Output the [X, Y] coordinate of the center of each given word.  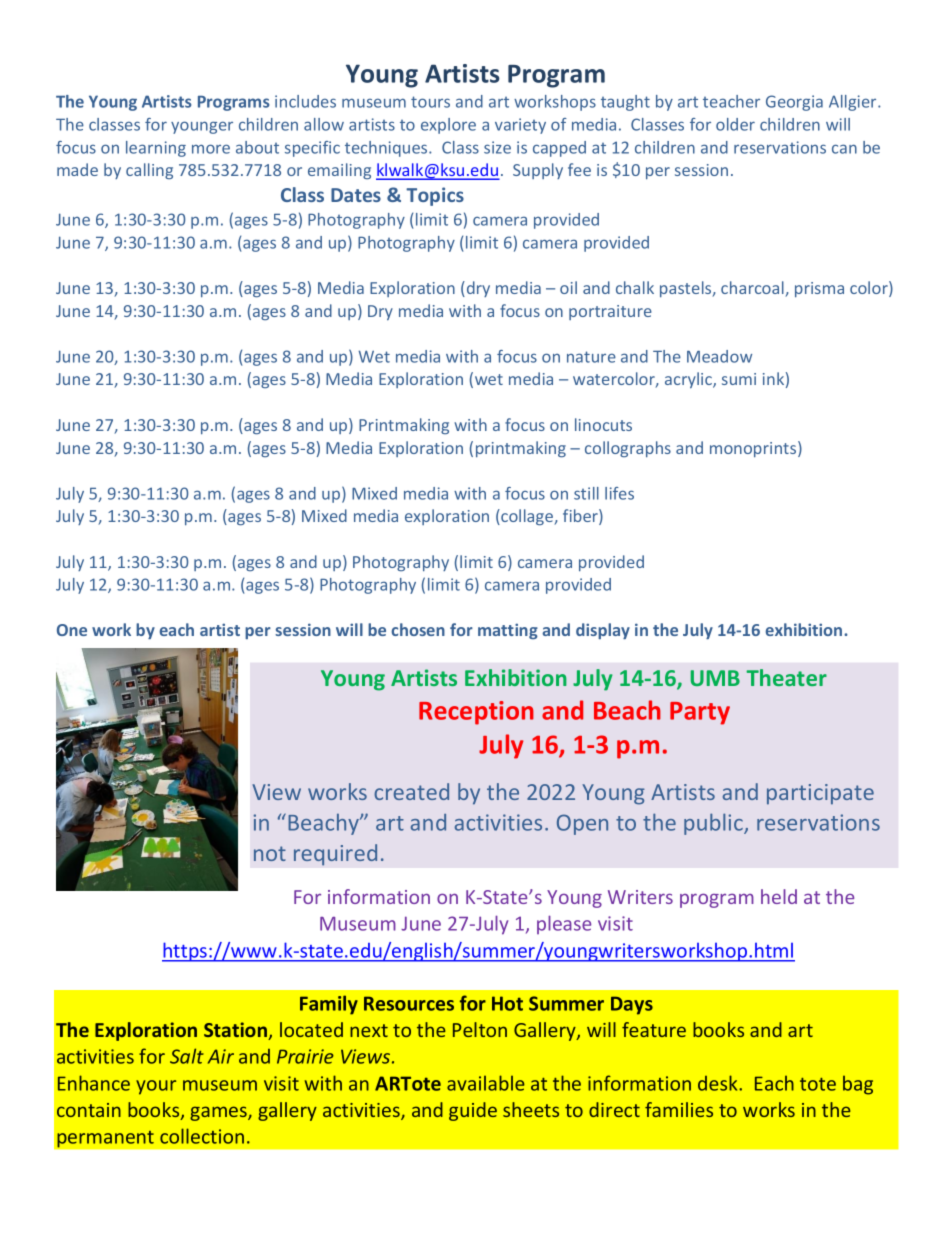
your [156, 1087]
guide [473, 1111]
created [411, 791]
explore [448, 126]
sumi [739, 379]
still [586, 493]
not [270, 853]
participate [820, 794]
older [735, 124]
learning [156, 149]
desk [719, 1083]
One [72, 630]
